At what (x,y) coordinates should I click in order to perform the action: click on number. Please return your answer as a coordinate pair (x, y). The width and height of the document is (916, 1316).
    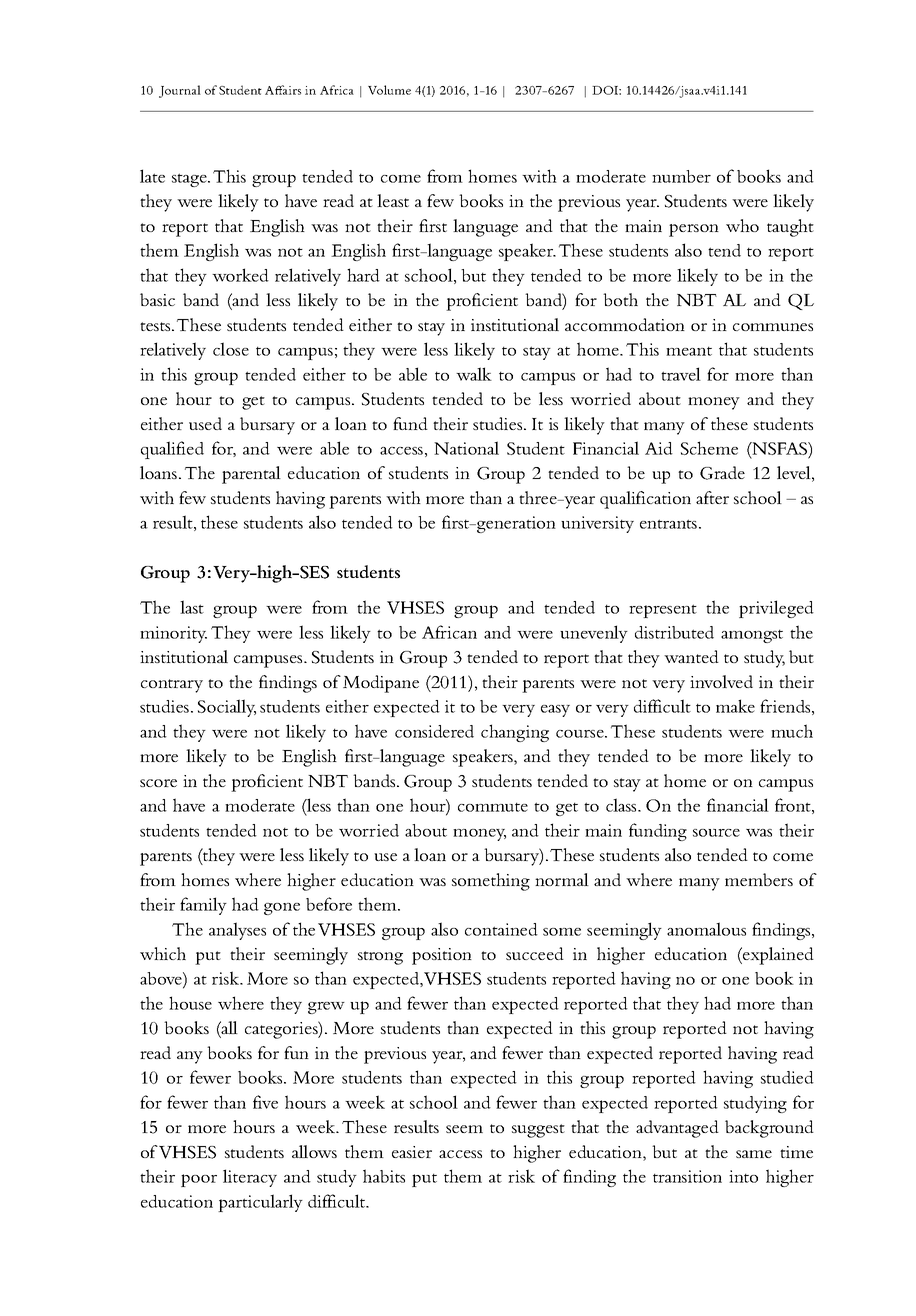
    Looking at the image, I should click on (681, 176).
